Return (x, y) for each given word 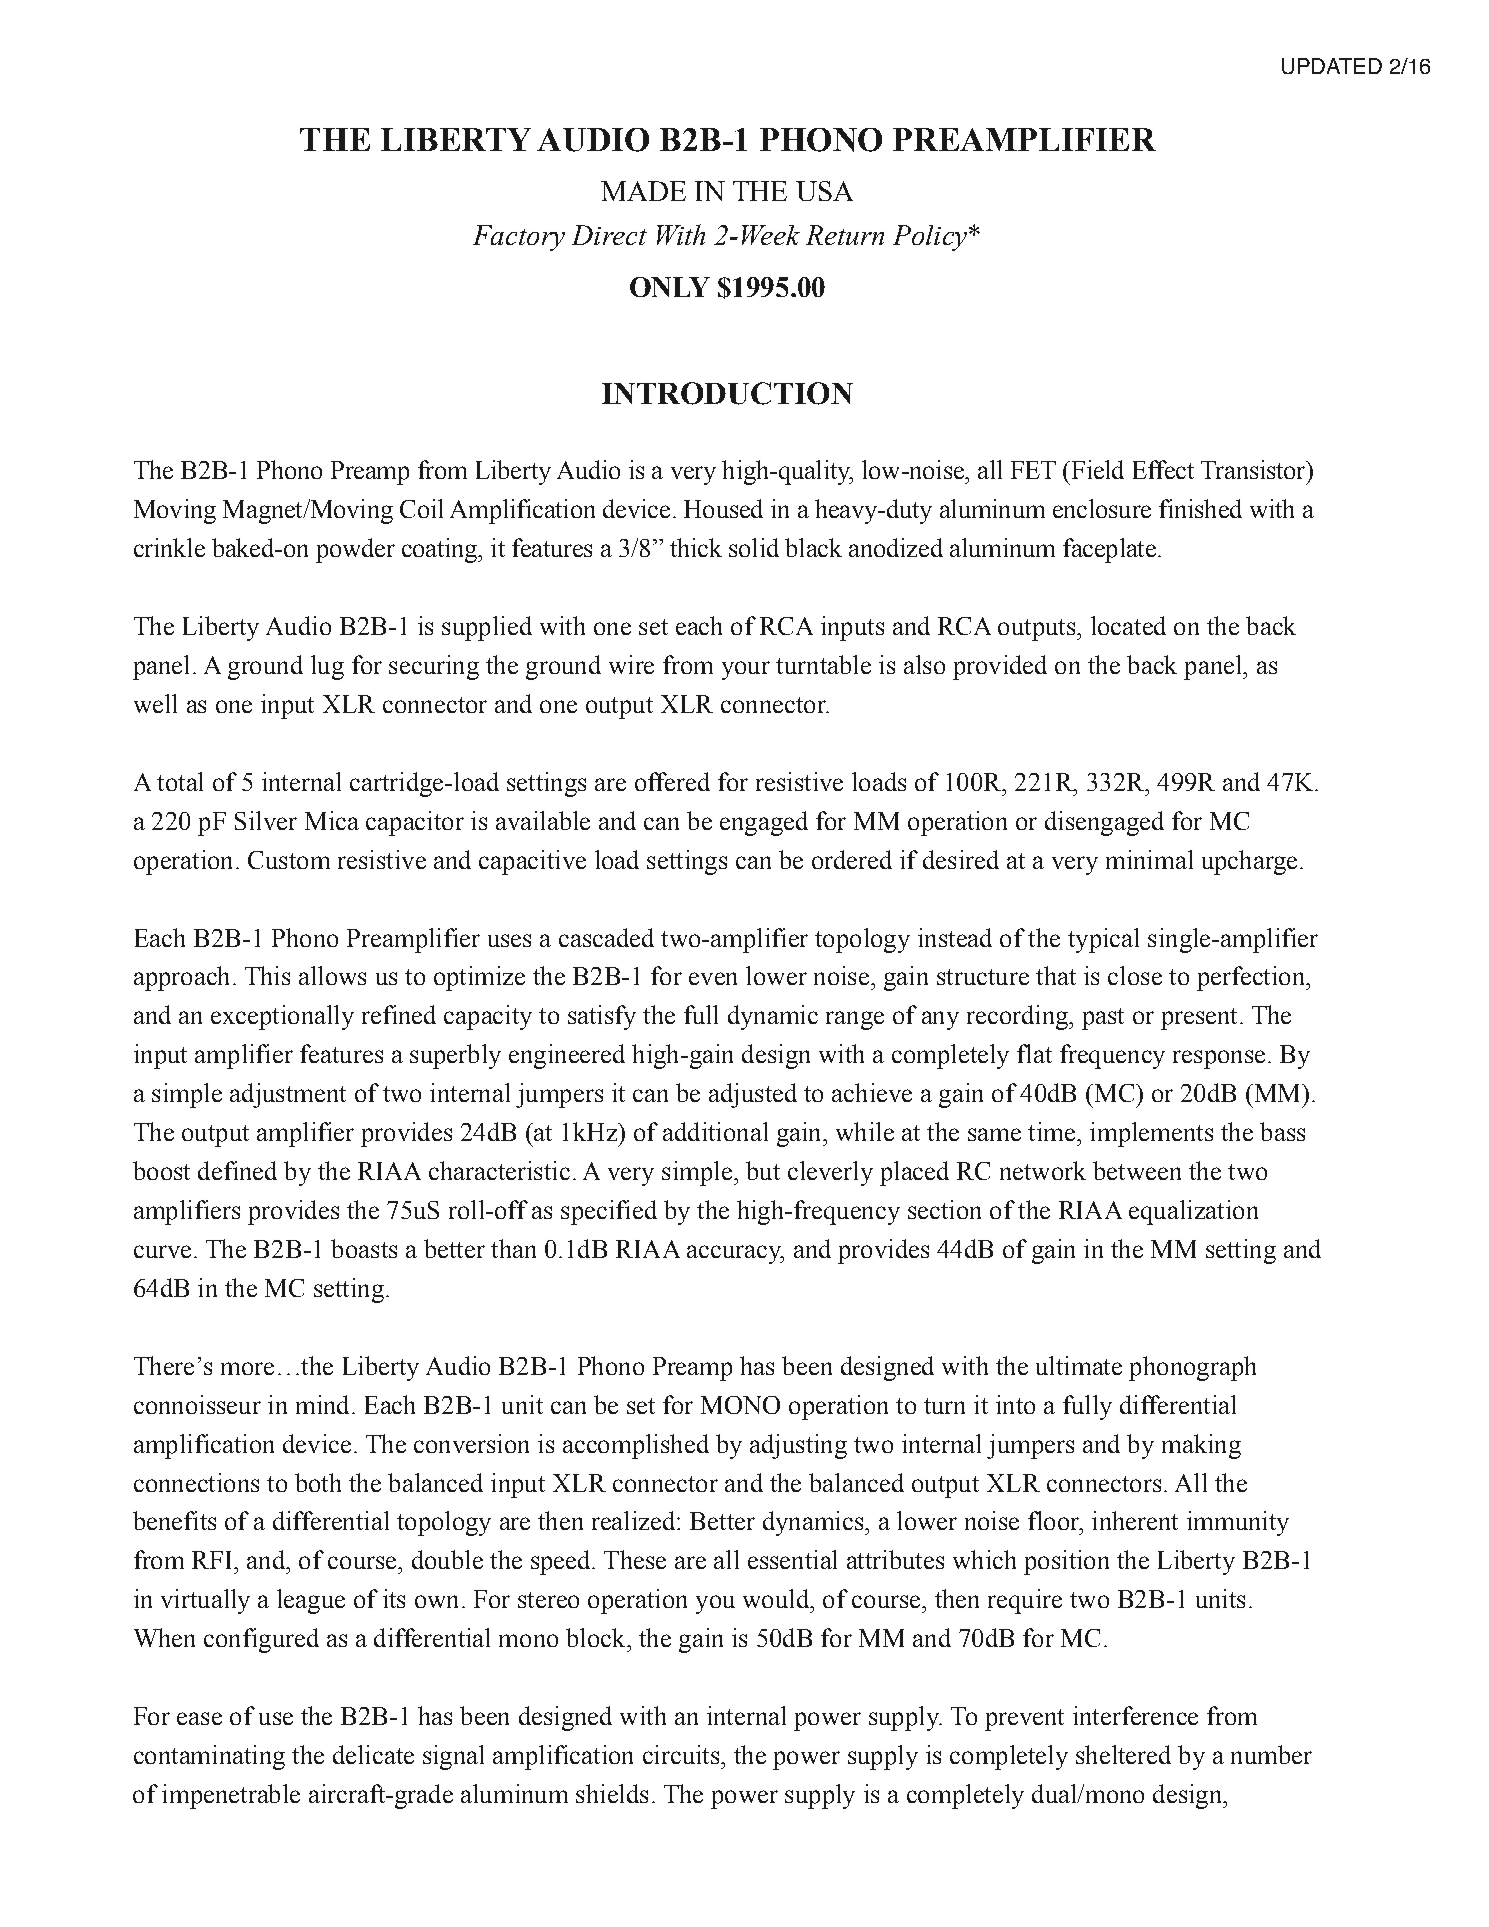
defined (237, 1170)
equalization (1193, 1212)
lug (327, 667)
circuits (682, 1754)
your (746, 670)
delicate (373, 1754)
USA (824, 191)
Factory (519, 238)
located (1128, 625)
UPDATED (1332, 66)
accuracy (735, 1254)
